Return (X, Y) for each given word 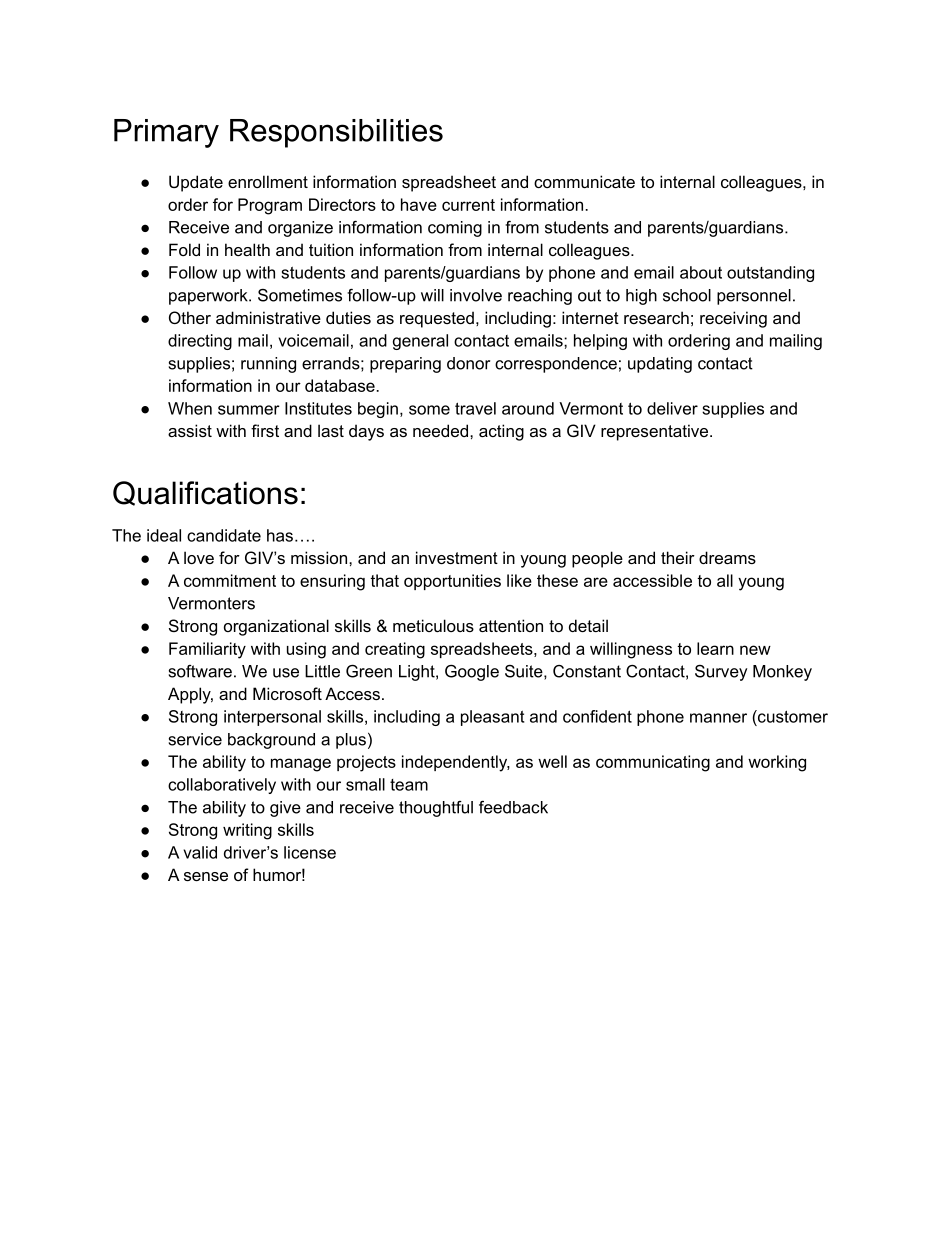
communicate (584, 181)
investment (457, 557)
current (468, 205)
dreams (727, 557)
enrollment (268, 181)
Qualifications (205, 493)
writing (247, 831)
